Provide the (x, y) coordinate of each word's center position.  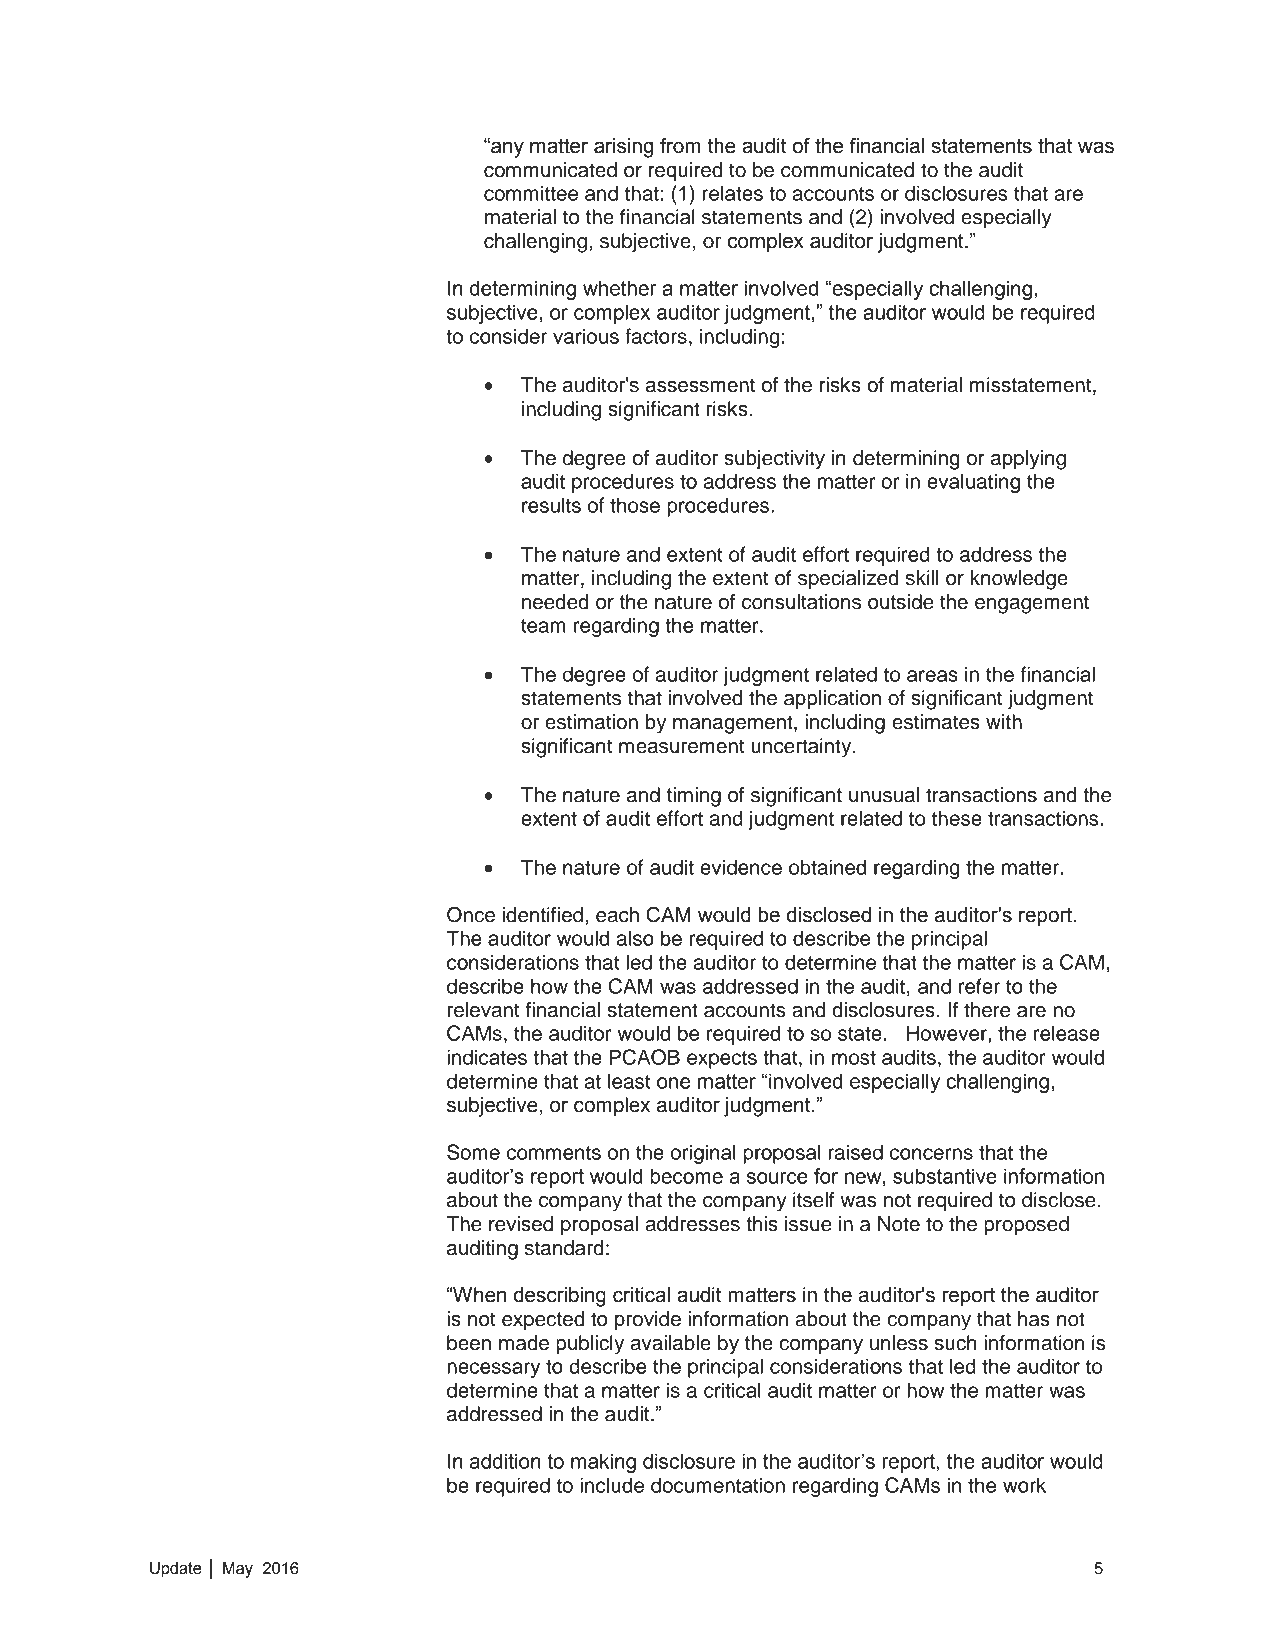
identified (543, 915)
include (612, 1485)
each (617, 915)
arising (623, 148)
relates (733, 193)
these (957, 818)
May (238, 1570)
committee (531, 193)
